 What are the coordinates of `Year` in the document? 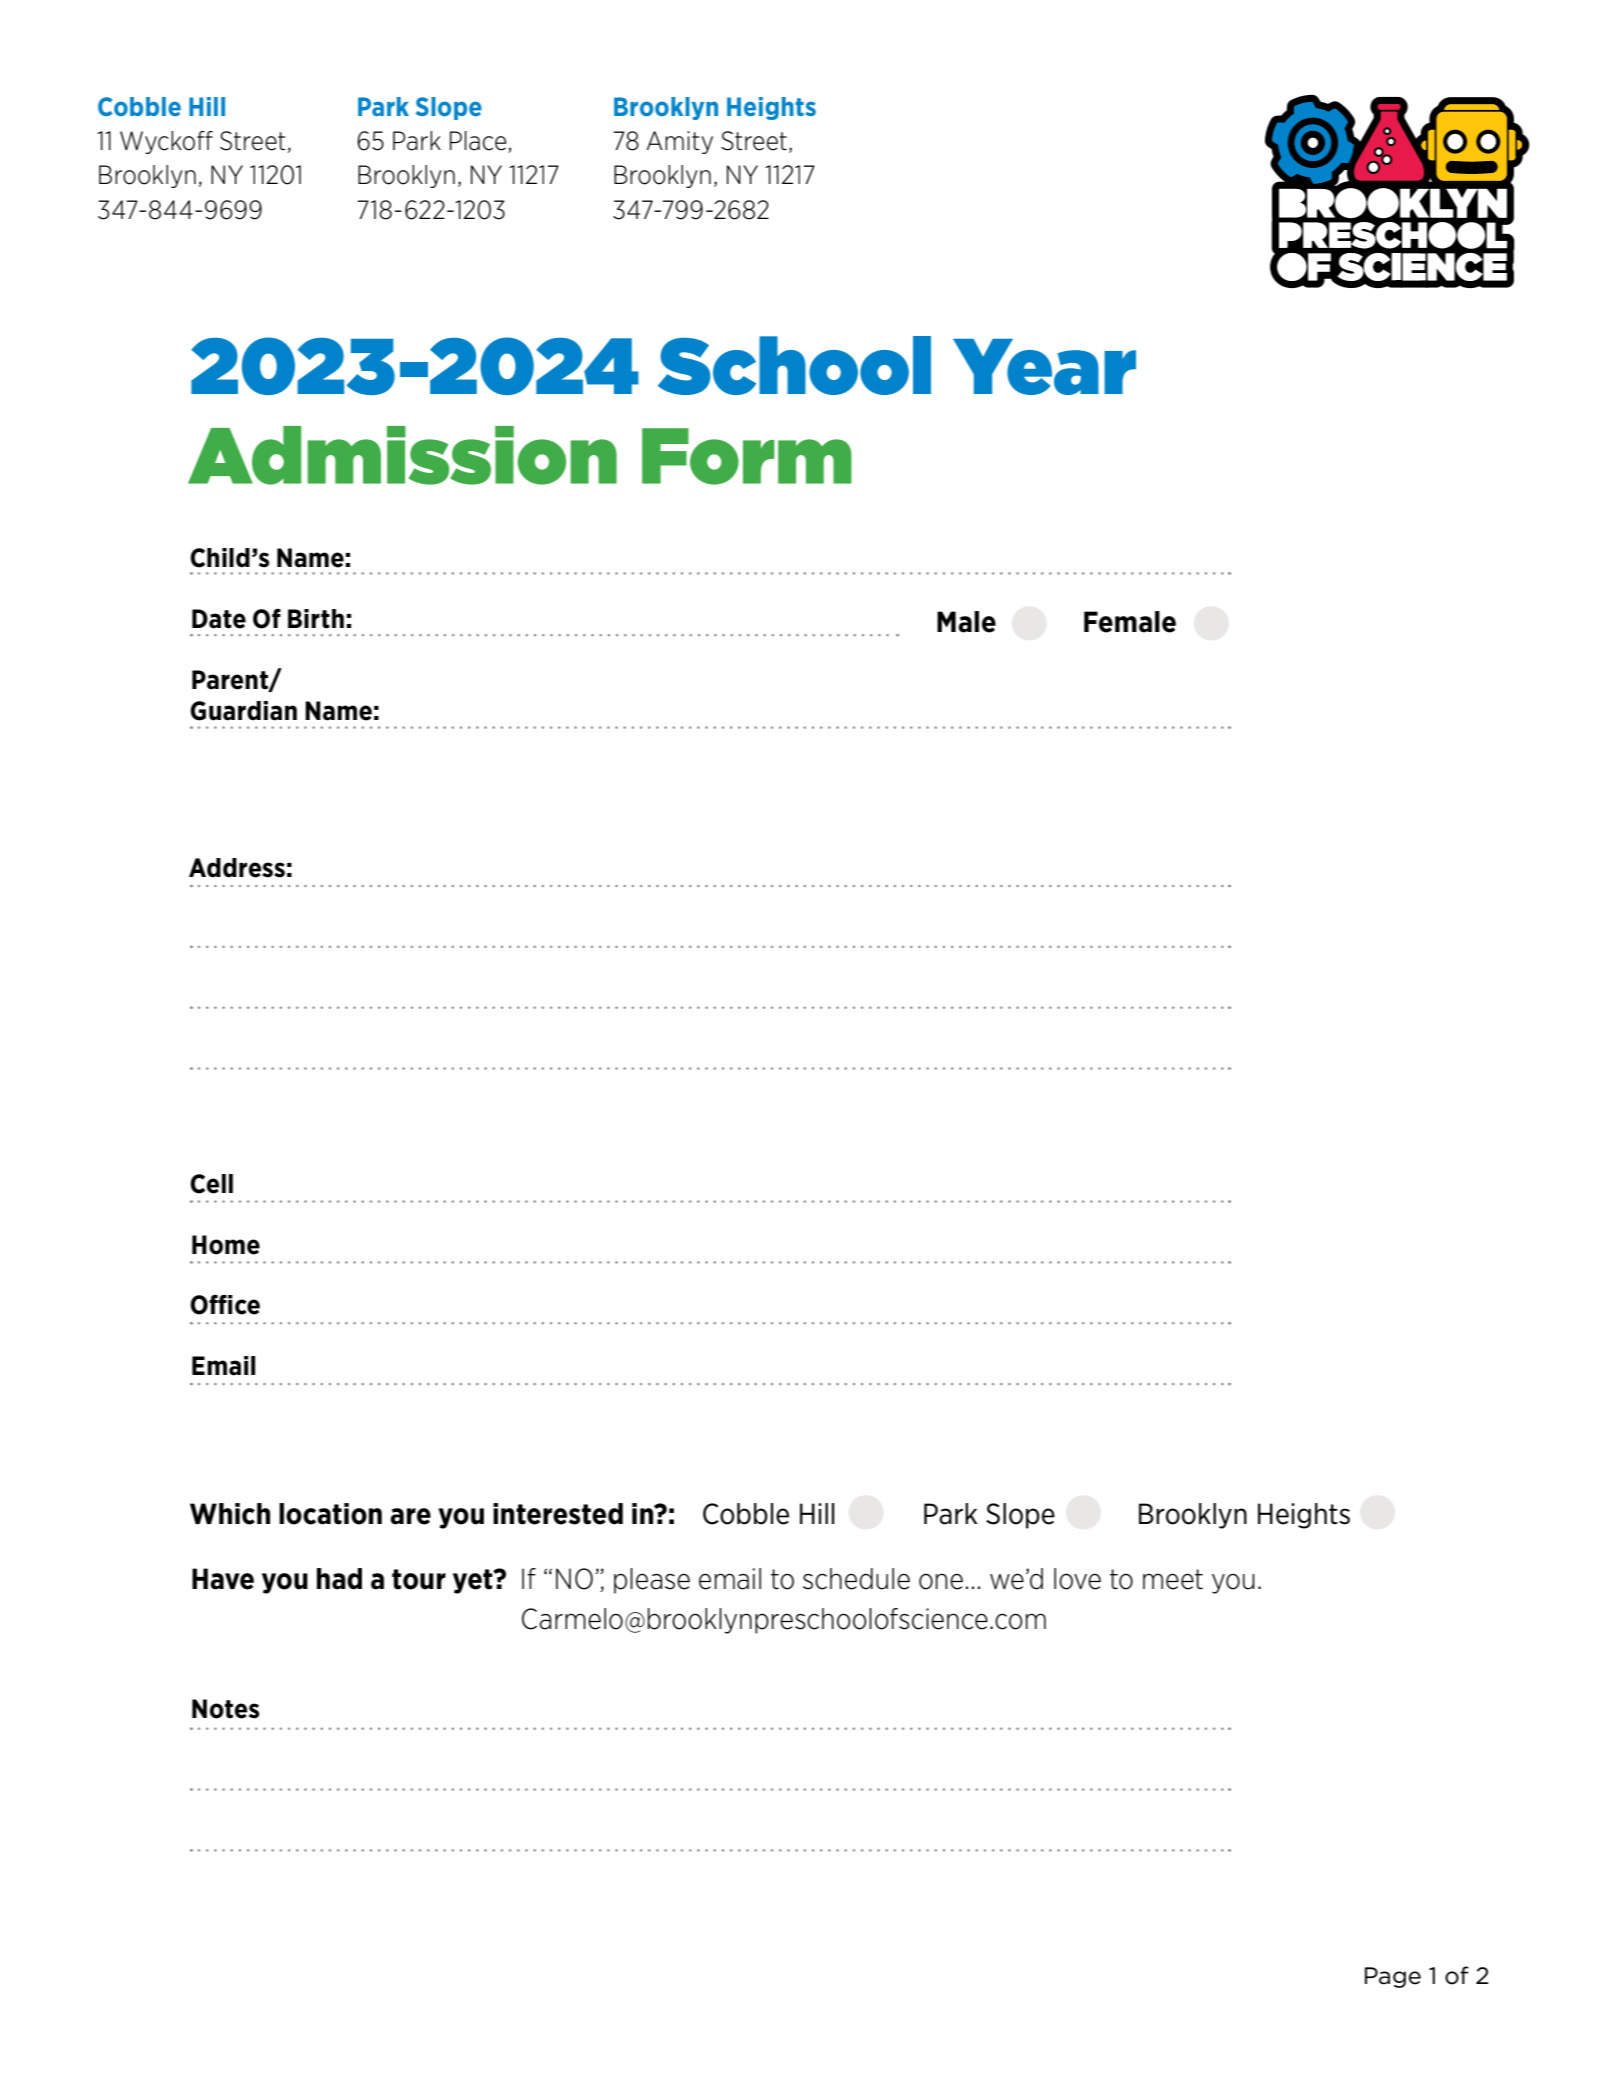 It's located at (1044, 367).
